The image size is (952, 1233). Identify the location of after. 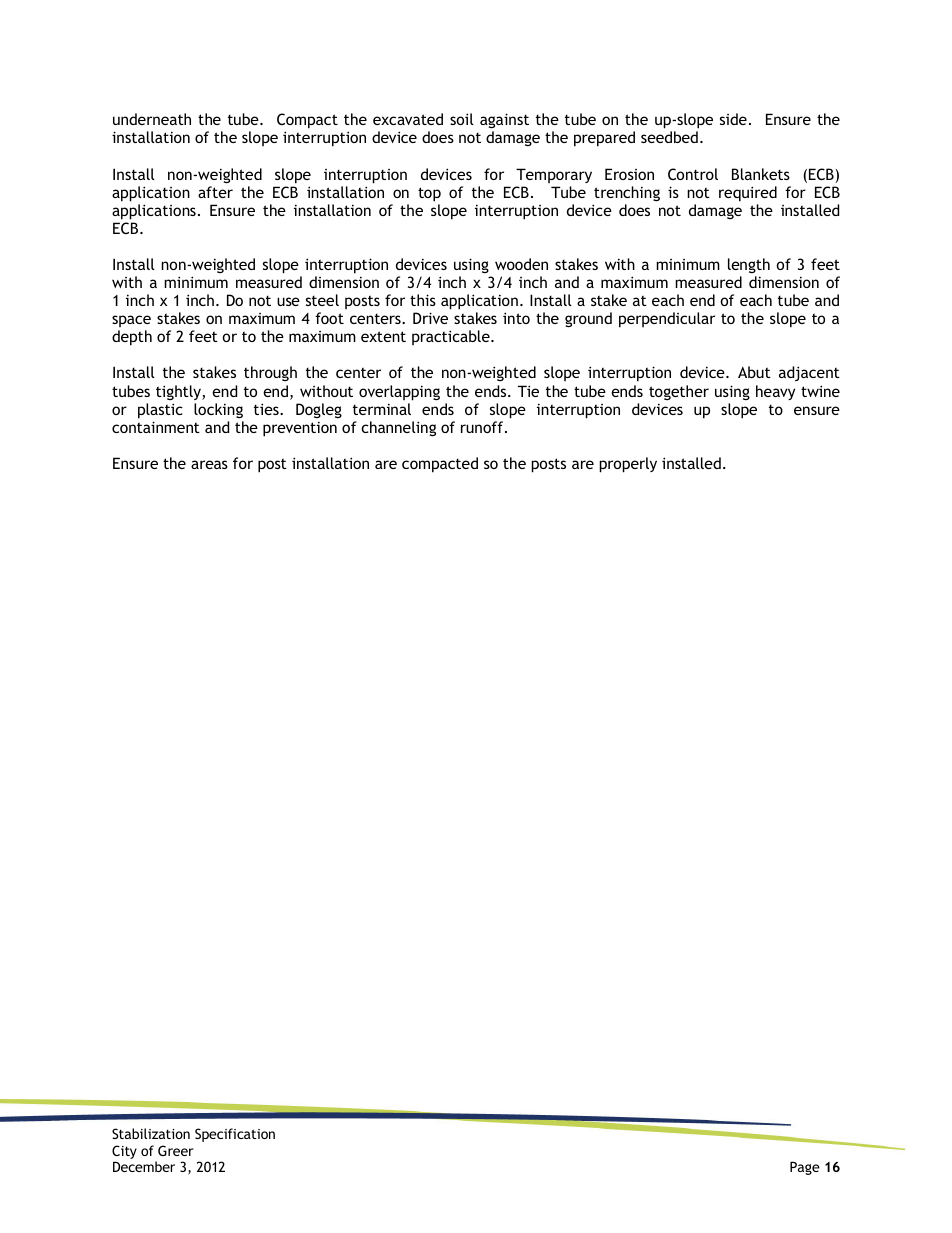
(215, 192).
